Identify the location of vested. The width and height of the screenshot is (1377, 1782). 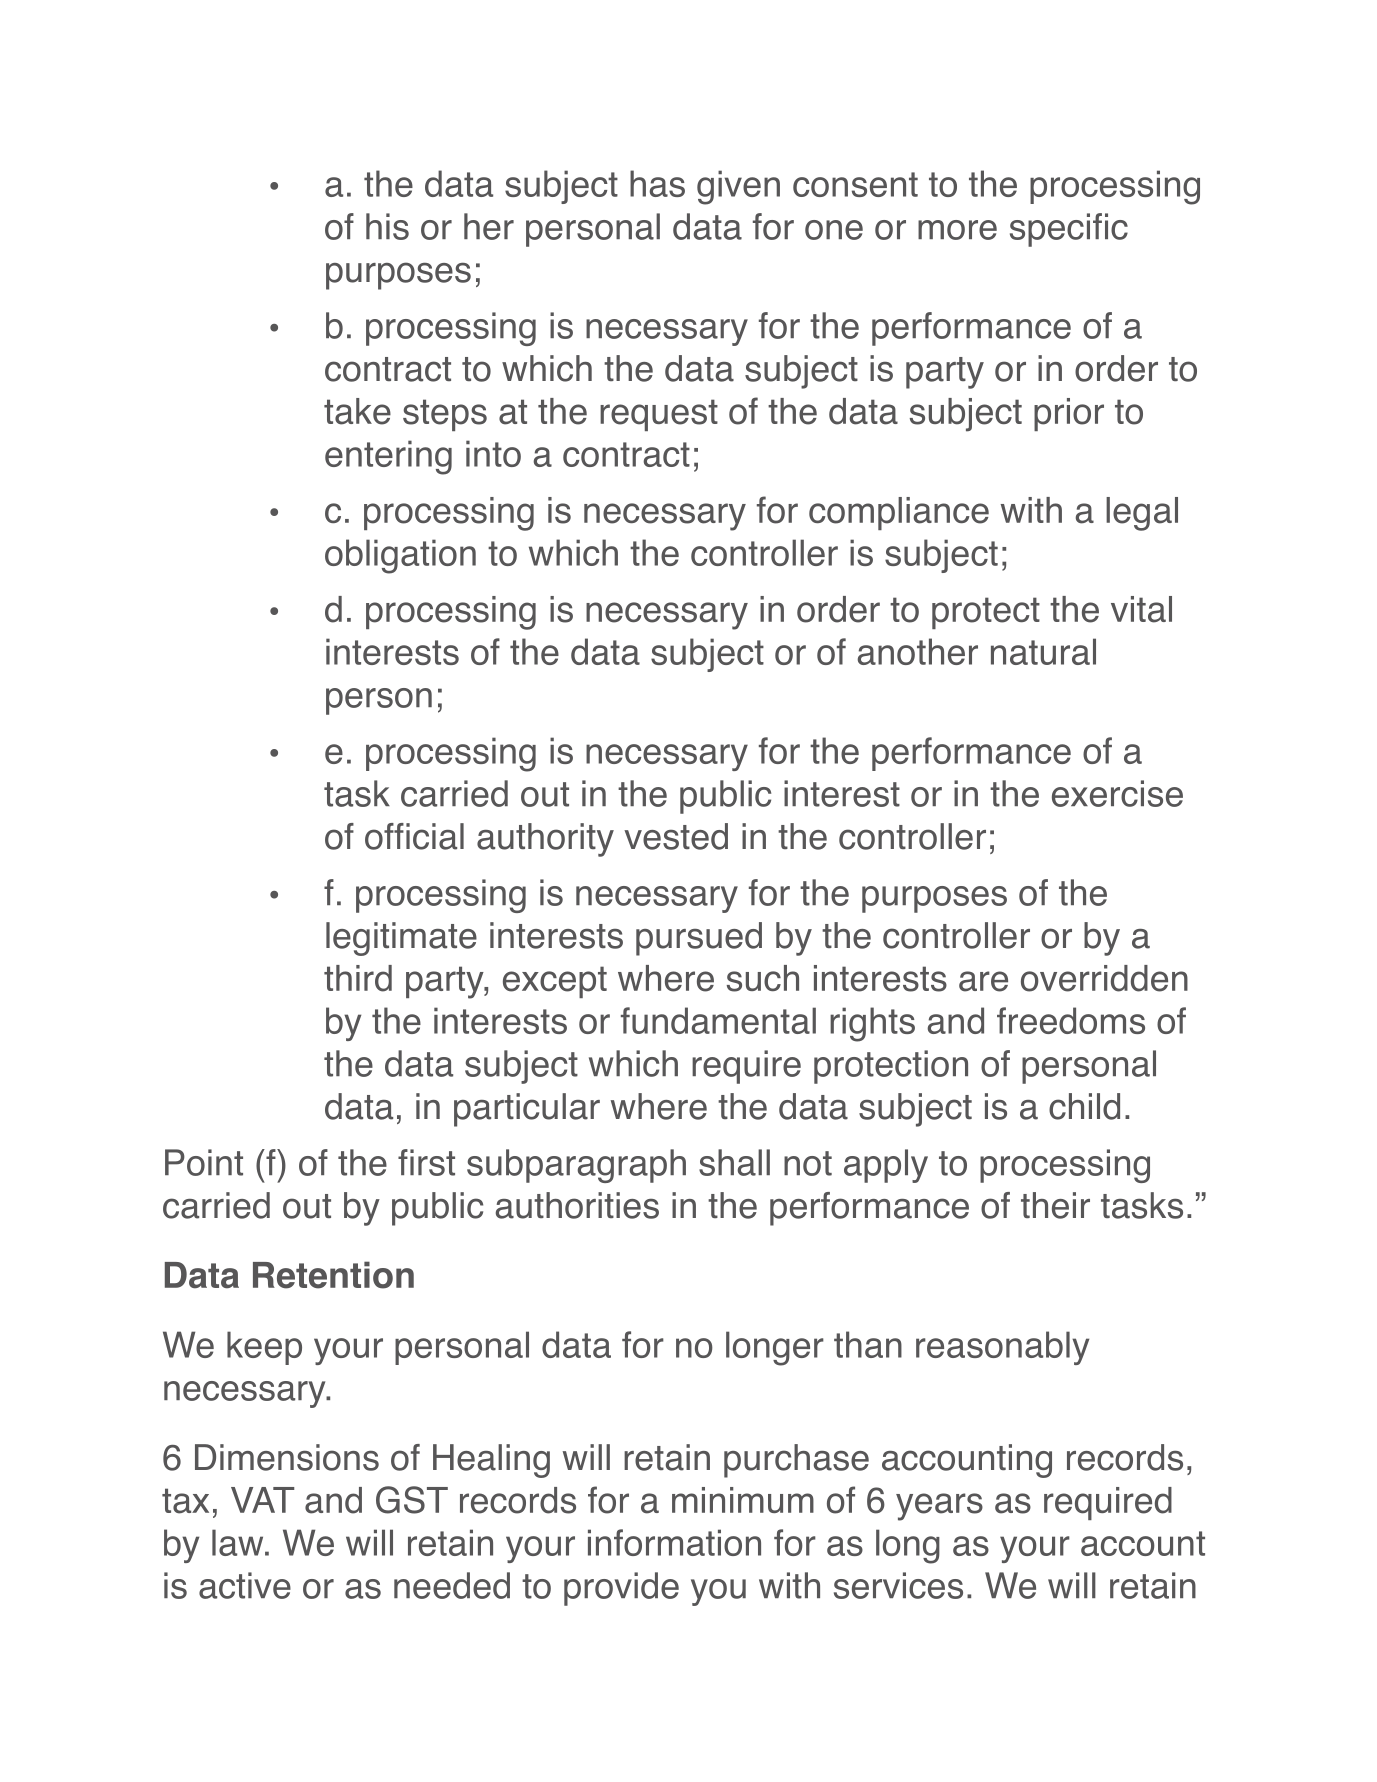
(676, 836).
